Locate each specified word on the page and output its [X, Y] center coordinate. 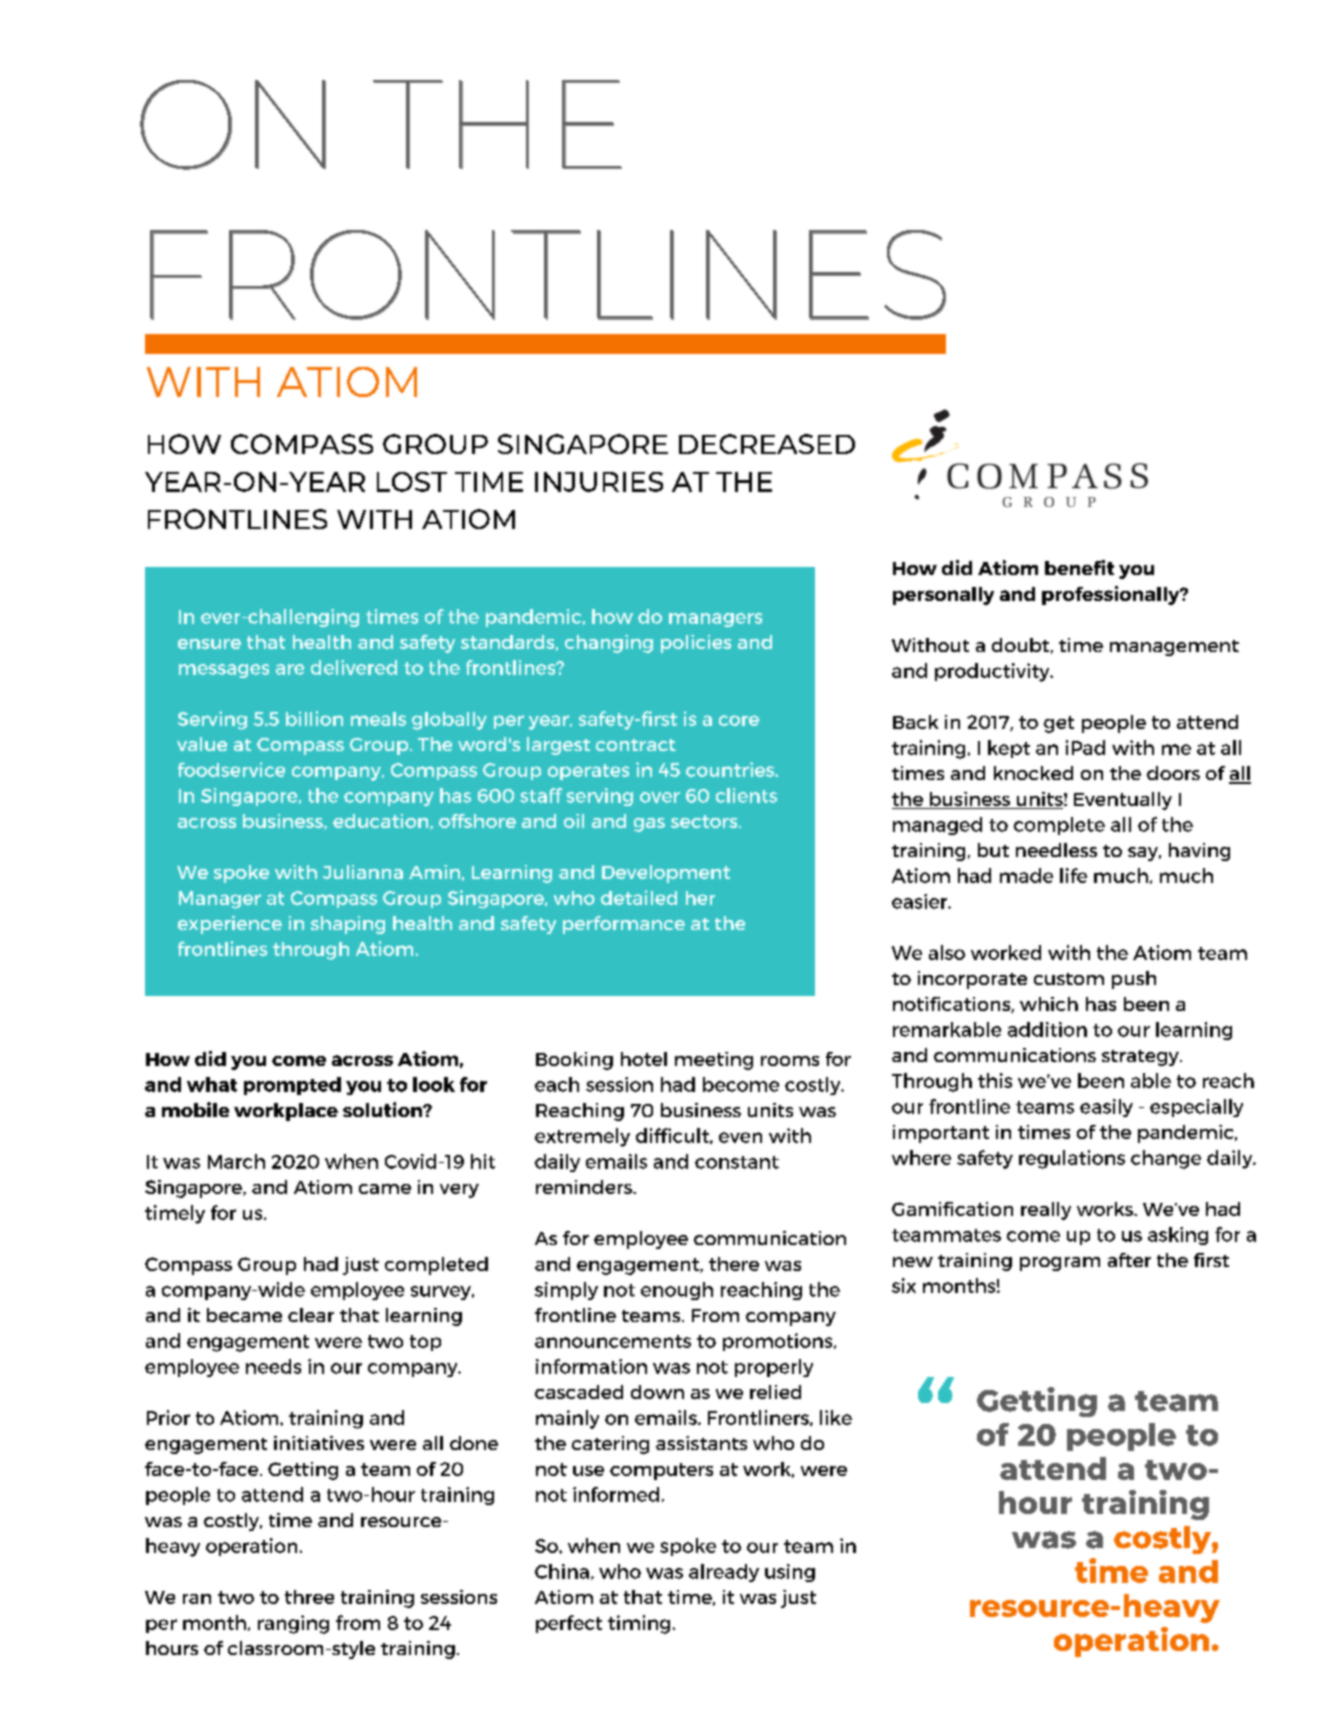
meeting [714, 1061]
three [309, 1597]
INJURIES [599, 482]
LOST [412, 482]
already [724, 1573]
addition [1047, 1029]
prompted [292, 1086]
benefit [1079, 567]
